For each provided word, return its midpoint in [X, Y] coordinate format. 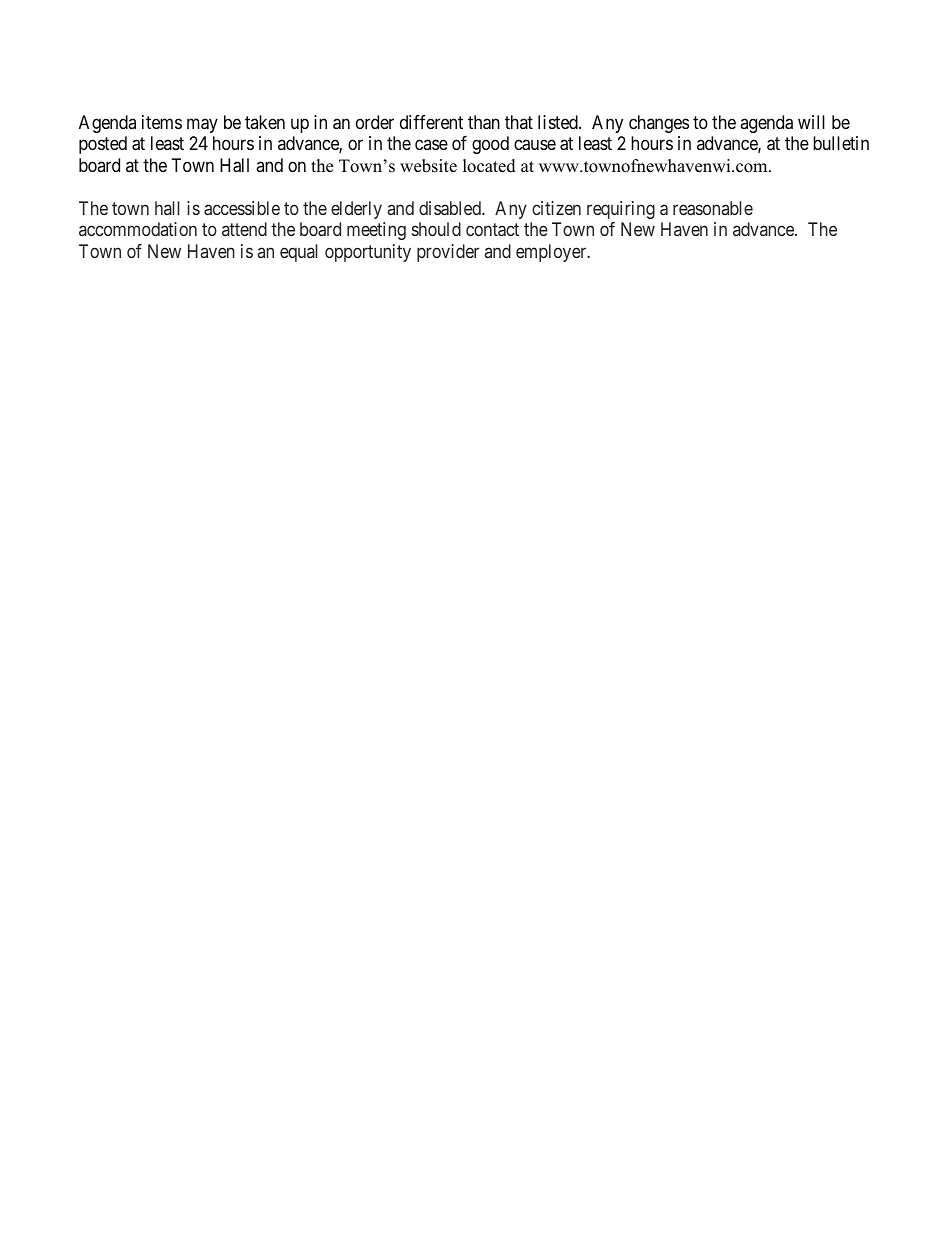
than [484, 122]
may [202, 125]
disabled [451, 208]
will [811, 122]
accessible [242, 208]
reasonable [713, 208]
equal [299, 253]
